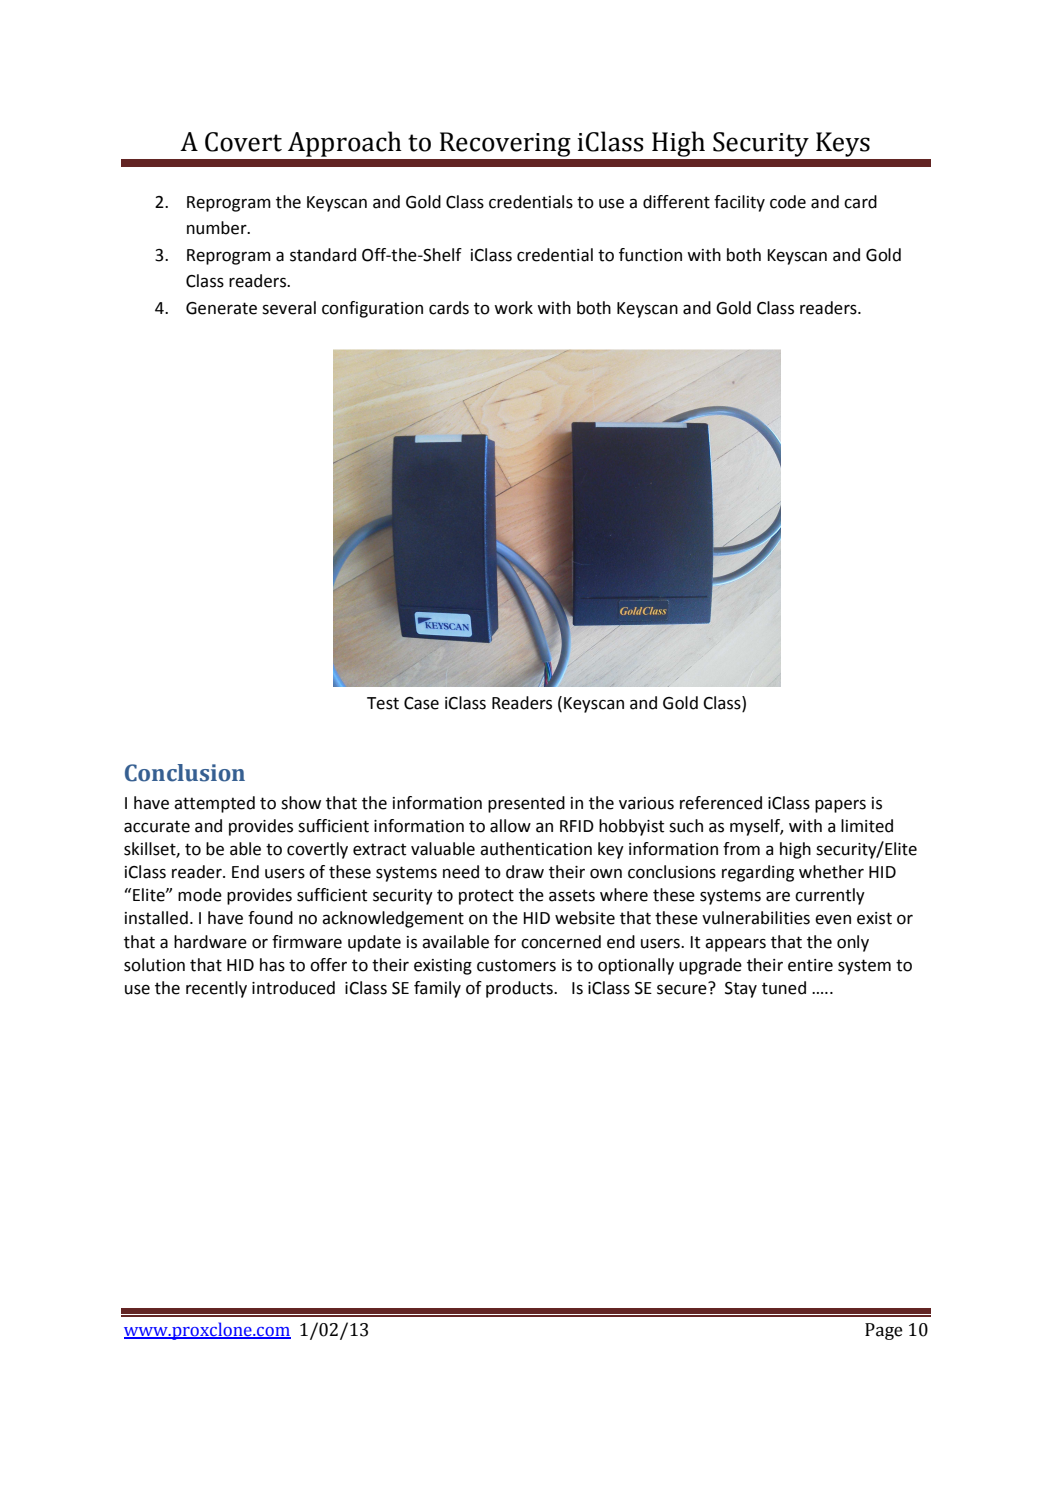 The width and height of the document is (1051, 1488). I want to click on code, so click(788, 202).
